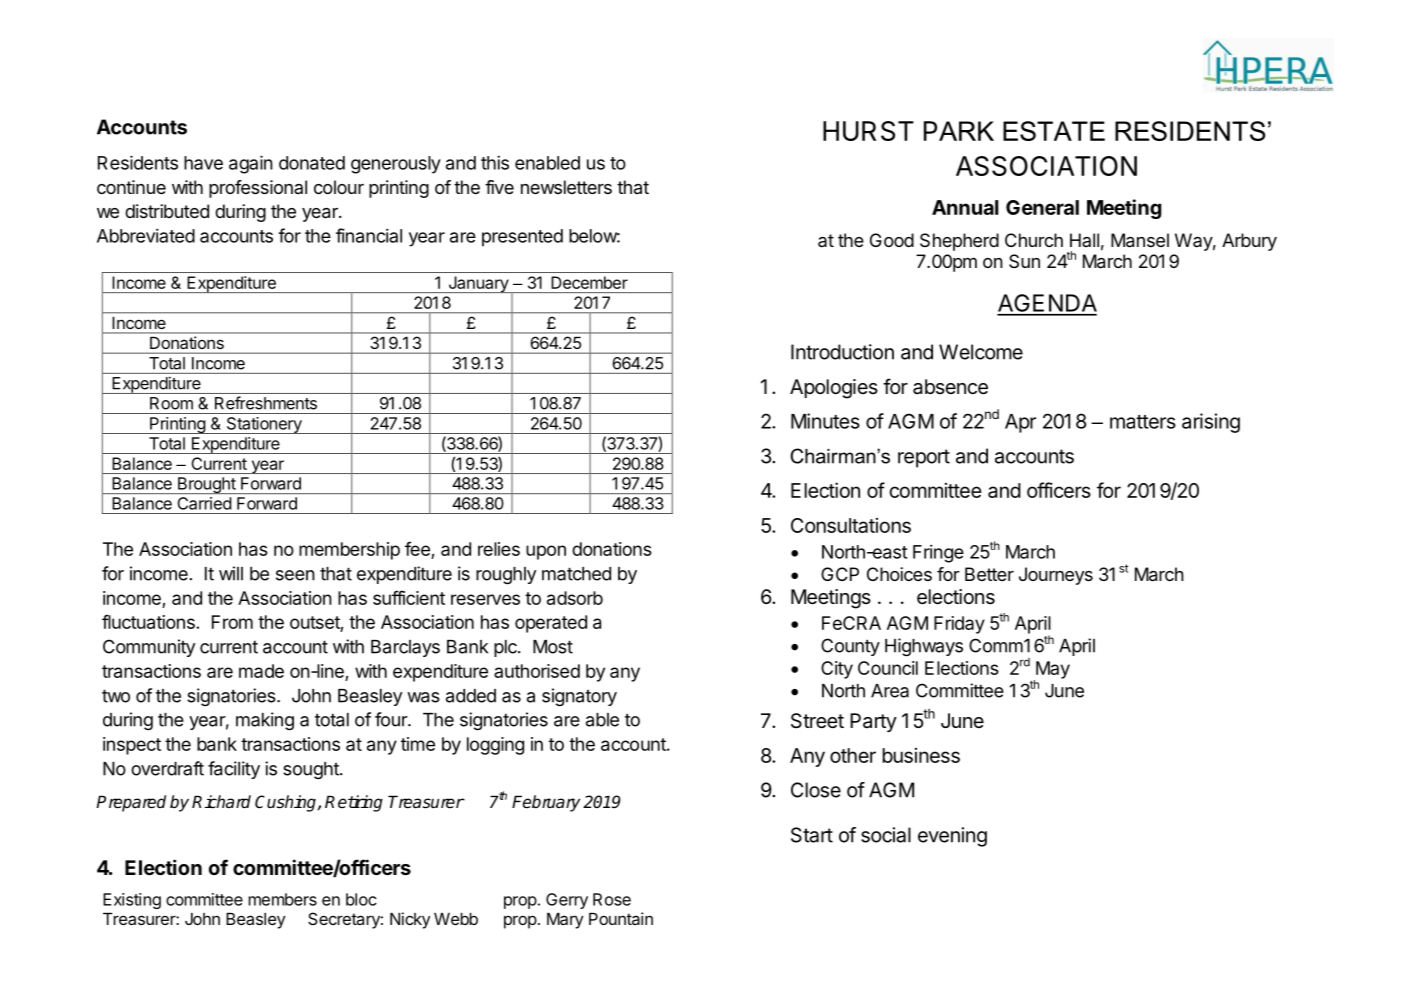 The width and height of the page is (1410, 997). What do you see at coordinates (981, 352) in the page?
I see `Welcome` at bounding box center [981, 352].
